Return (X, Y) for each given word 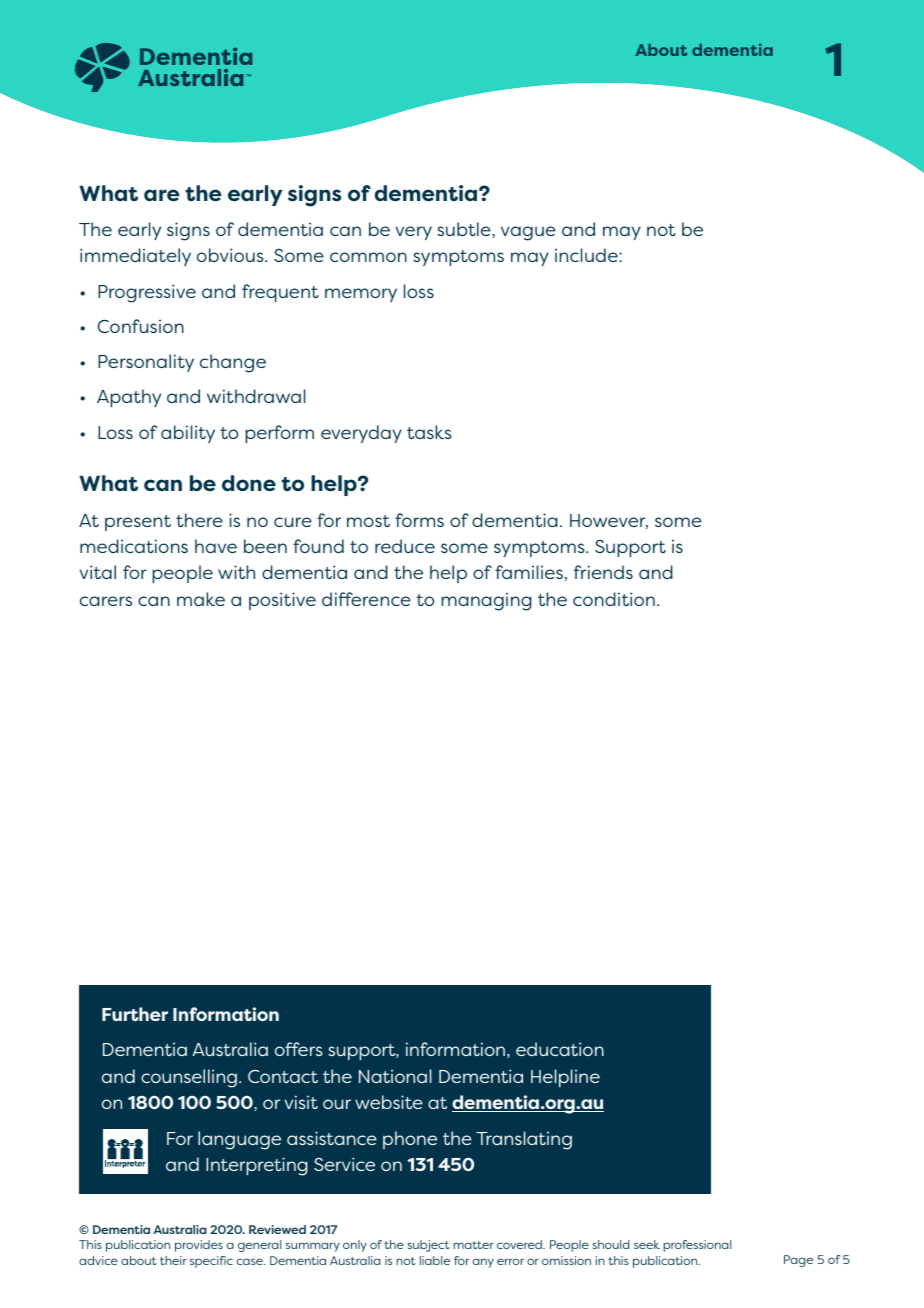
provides (199, 1246)
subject (429, 1246)
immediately (135, 257)
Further (135, 1014)
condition (614, 599)
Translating (524, 1140)
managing (486, 601)
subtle (465, 230)
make (201, 599)
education (560, 1049)
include (587, 255)
